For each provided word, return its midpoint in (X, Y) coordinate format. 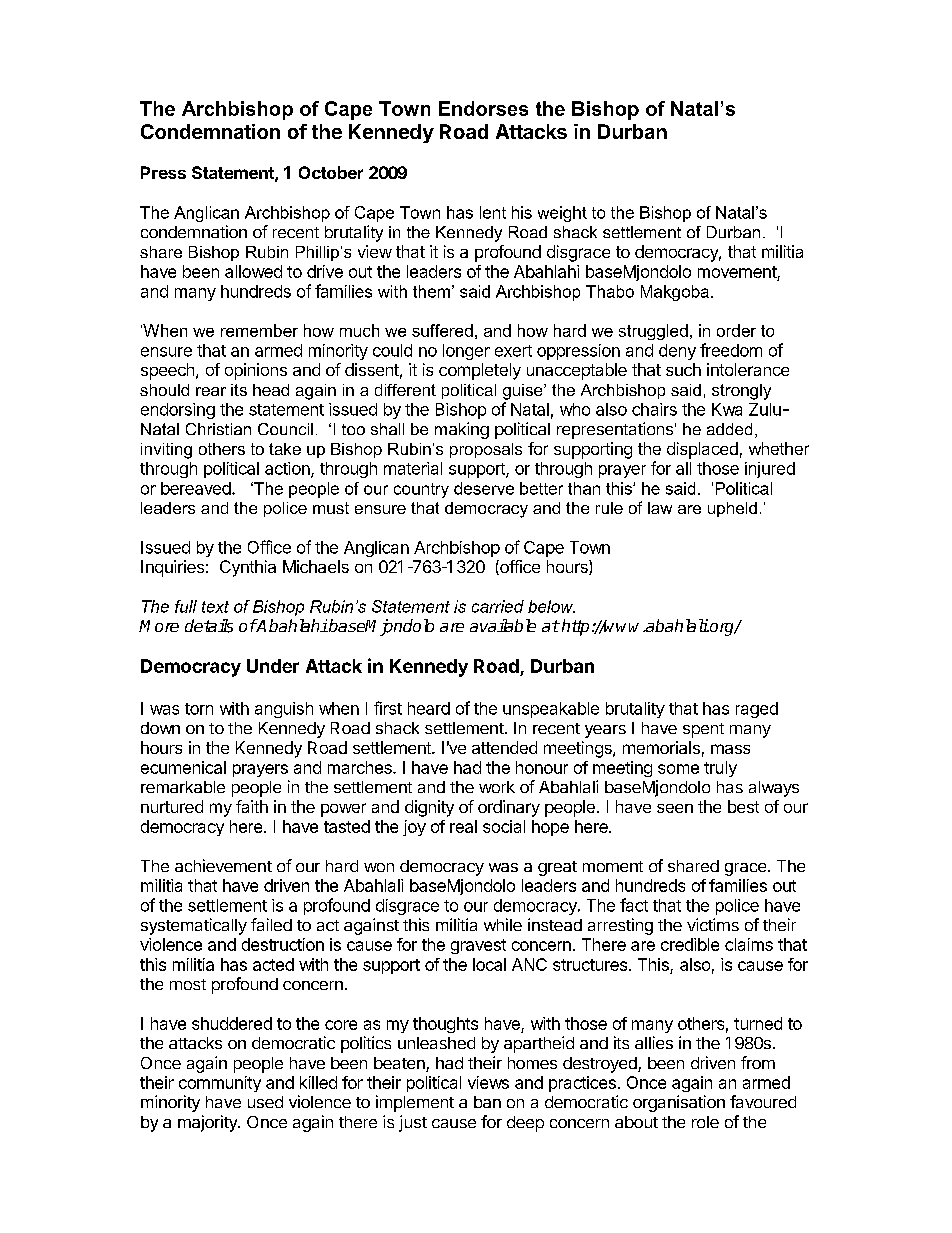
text (215, 607)
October (331, 172)
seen (675, 808)
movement (737, 272)
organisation (679, 1103)
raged (757, 710)
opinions (256, 371)
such (683, 369)
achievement (223, 865)
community (220, 1084)
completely (480, 371)
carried (498, 606)
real (463, 826)
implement (415, 1103)
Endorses (483, 108)
